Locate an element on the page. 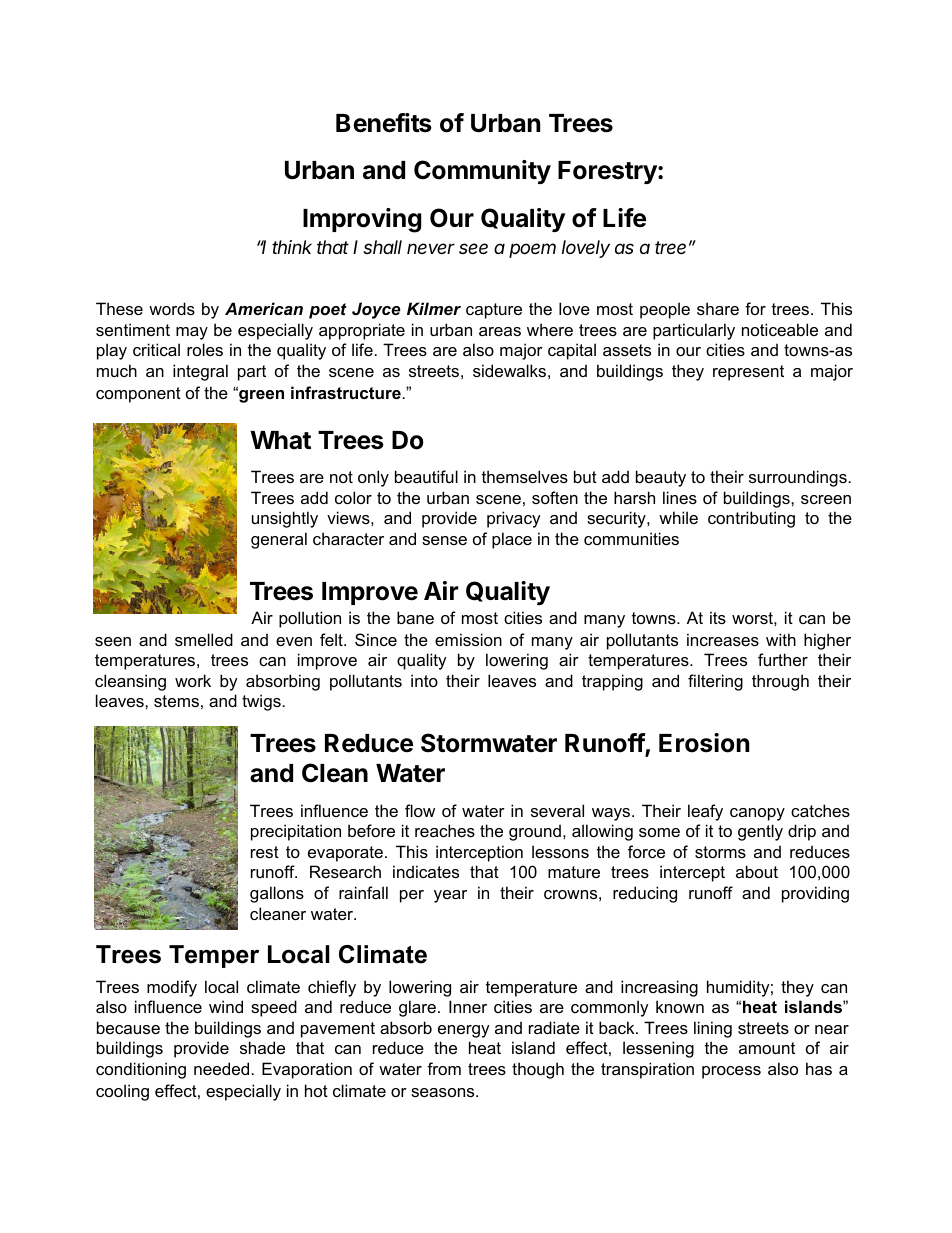 The height and width of the image is (1233, 952). emission is located at coordinates (468, 639).
